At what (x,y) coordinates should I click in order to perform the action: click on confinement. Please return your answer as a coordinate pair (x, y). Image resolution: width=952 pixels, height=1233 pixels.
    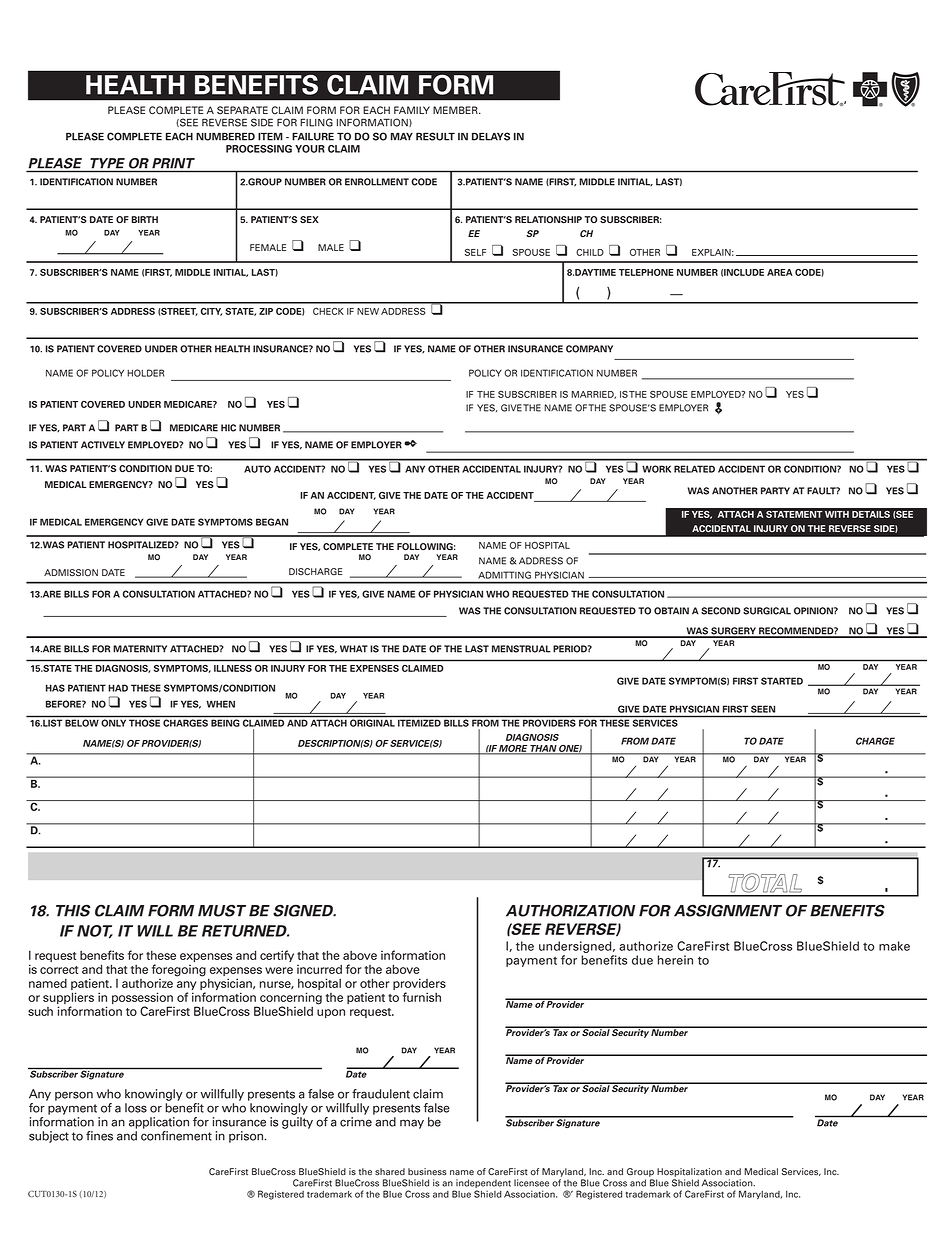
    Looking at the image, I should click on (176, 1136).
